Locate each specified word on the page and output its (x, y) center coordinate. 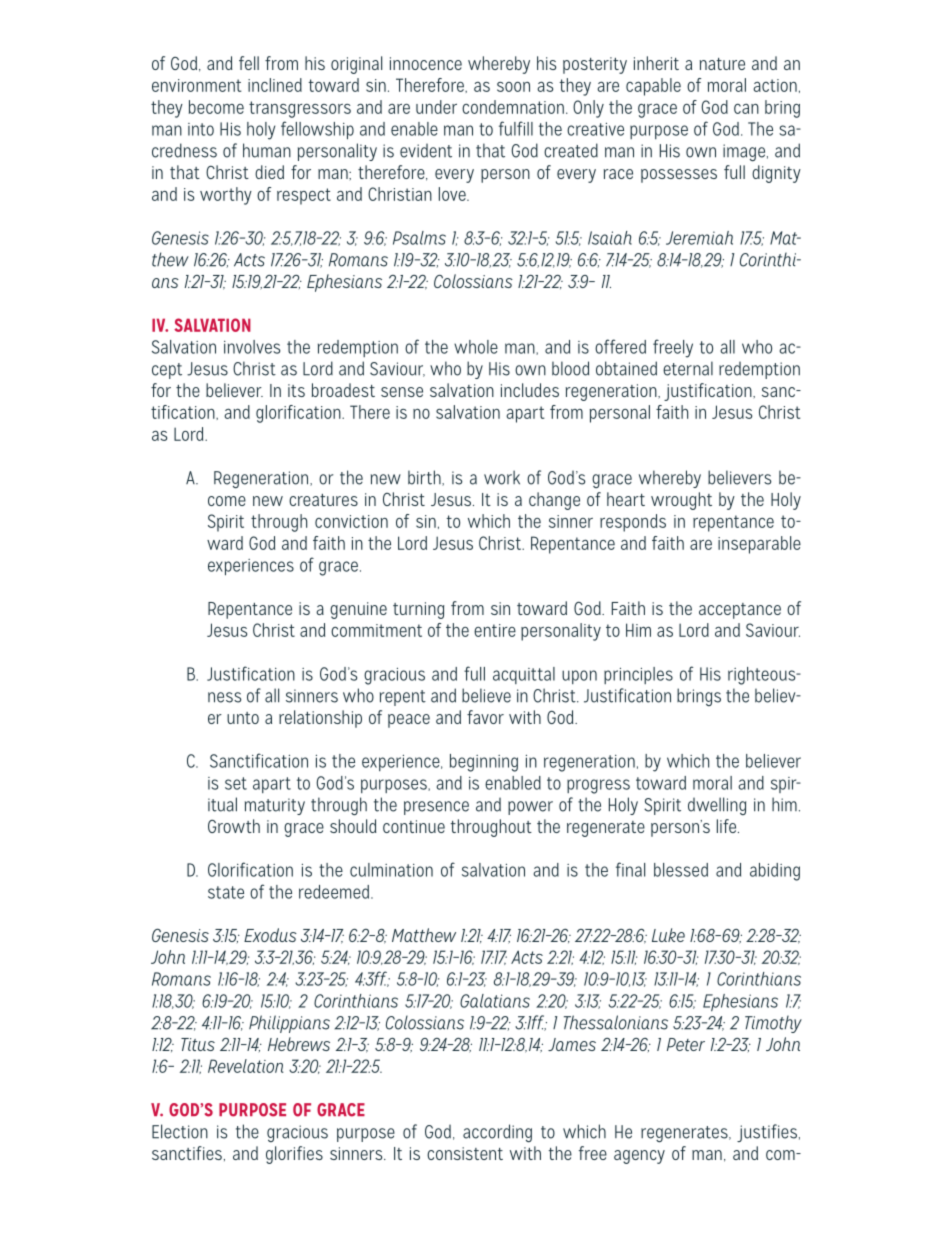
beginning (484, 763)
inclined (275, 85)
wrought (681, 501)
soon (513, 87)
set (236, 783)
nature (722, 64)
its (296, 390)
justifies (768, 1133)
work (502, 477)
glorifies (294, 1155)
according (497, 1133)
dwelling (717, 806)
